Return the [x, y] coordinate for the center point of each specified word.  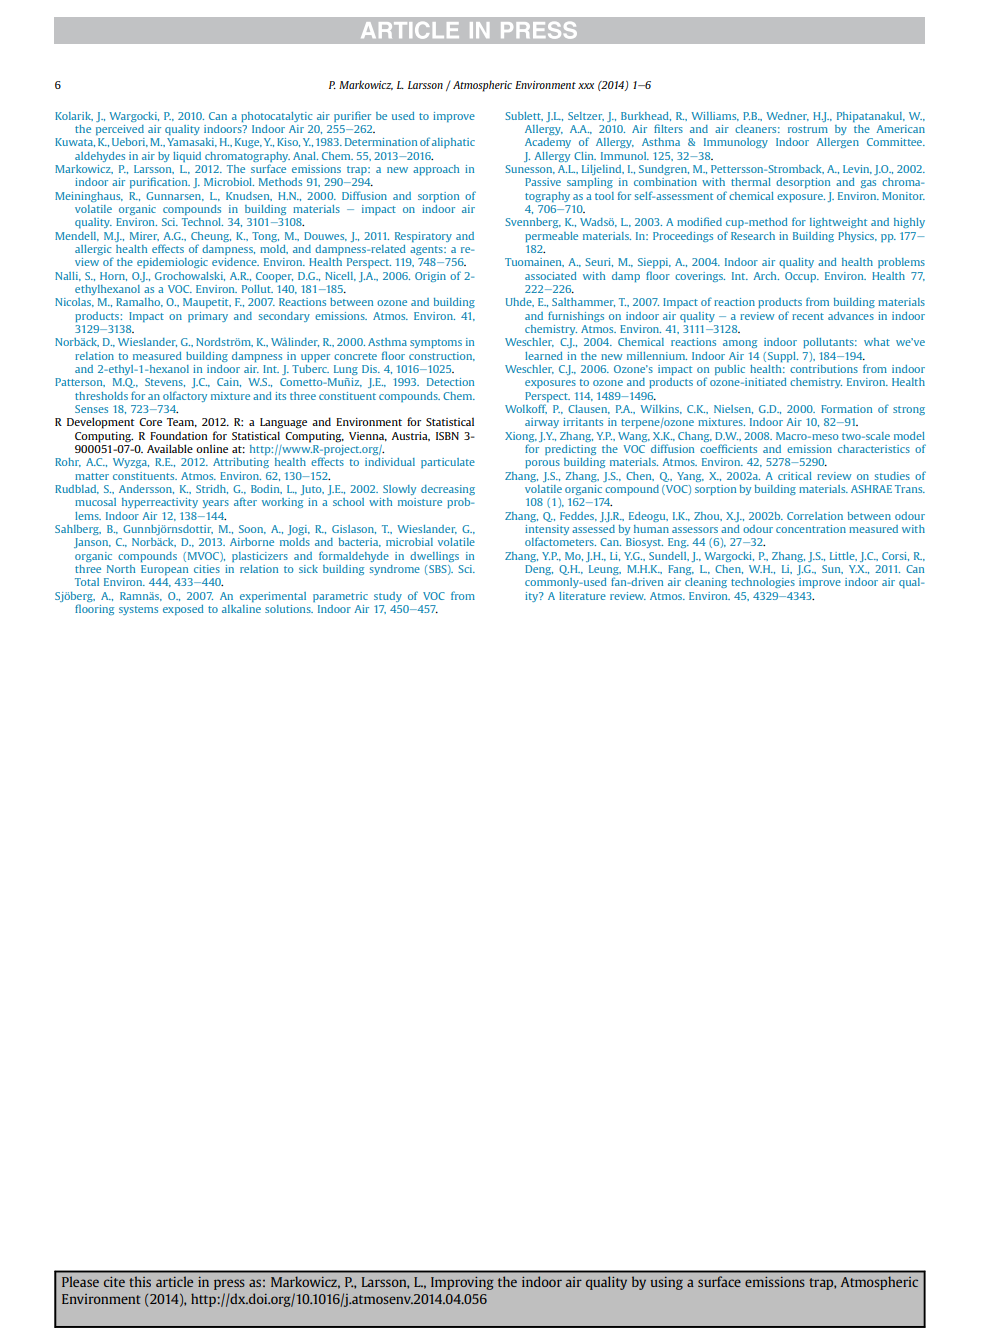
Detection [450, 382]
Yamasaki [192, 142]
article [174, 1281]
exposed [183, 610]
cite [114, 1282]
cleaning [706, 583]
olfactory [185, 396]
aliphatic [453, 143]
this [140, 1281]
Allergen [837, 143]
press [229, 1284]
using [666, 1283]
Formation [846, 409]
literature [582, 596]
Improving [462, 1283]
